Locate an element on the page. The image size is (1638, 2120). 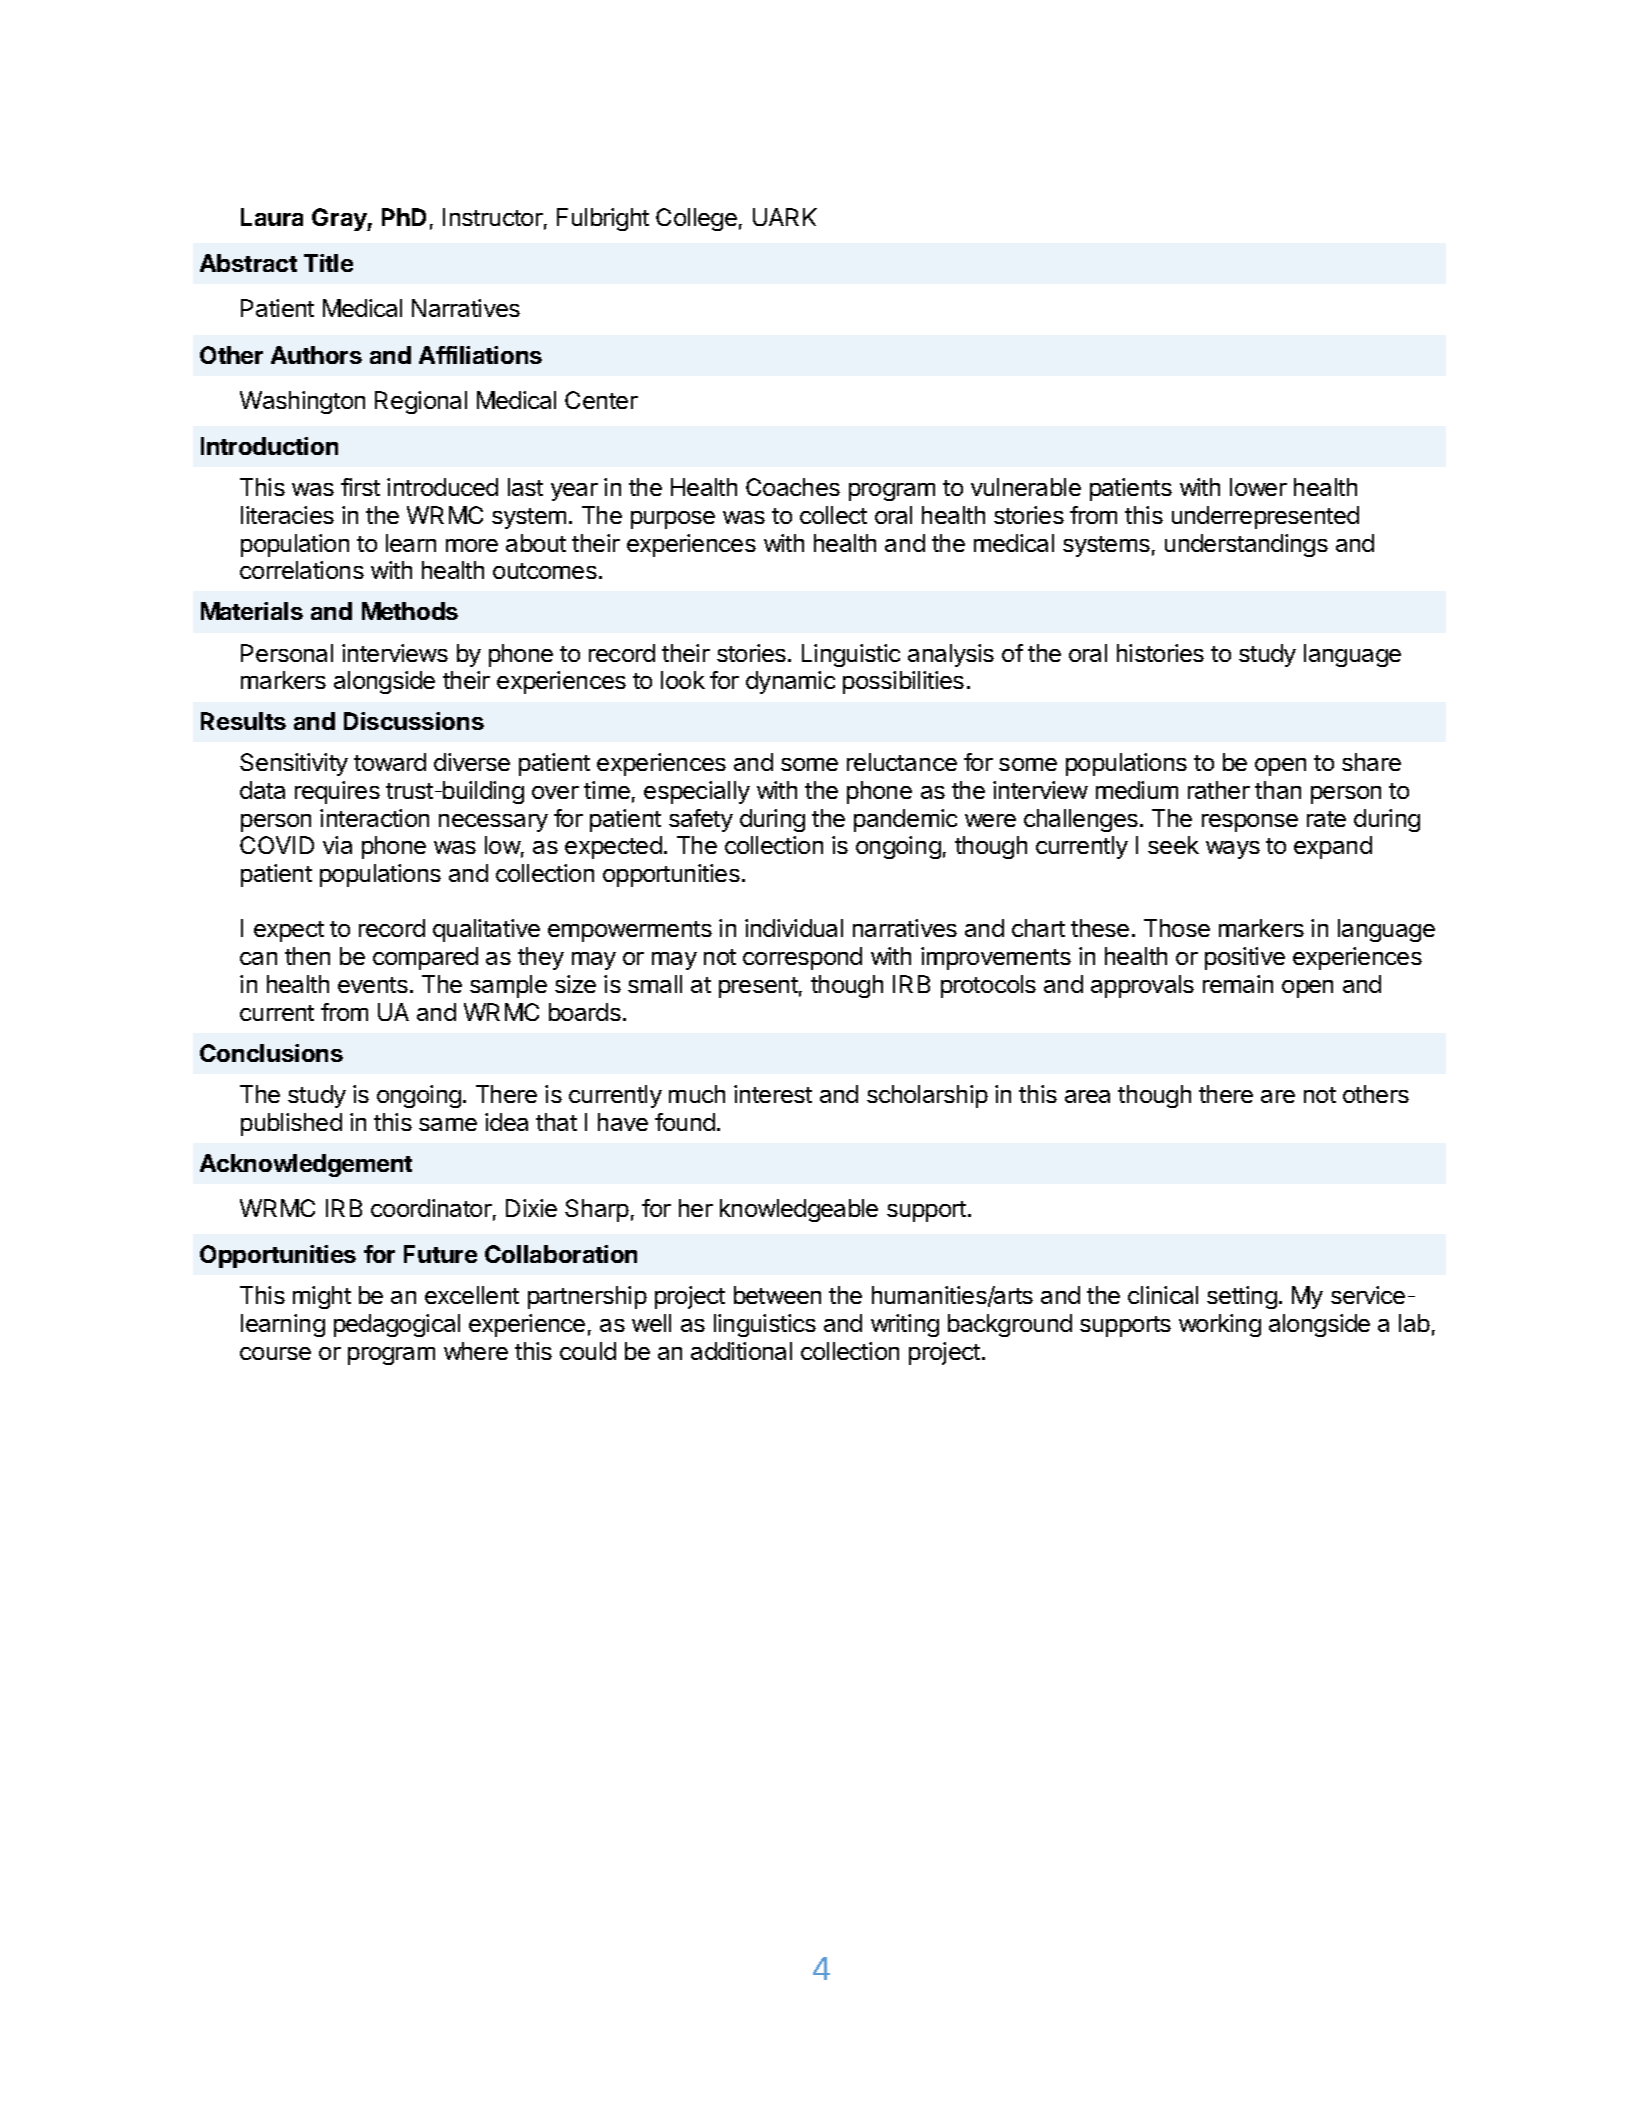
College is located at coordinates (696, 219).
